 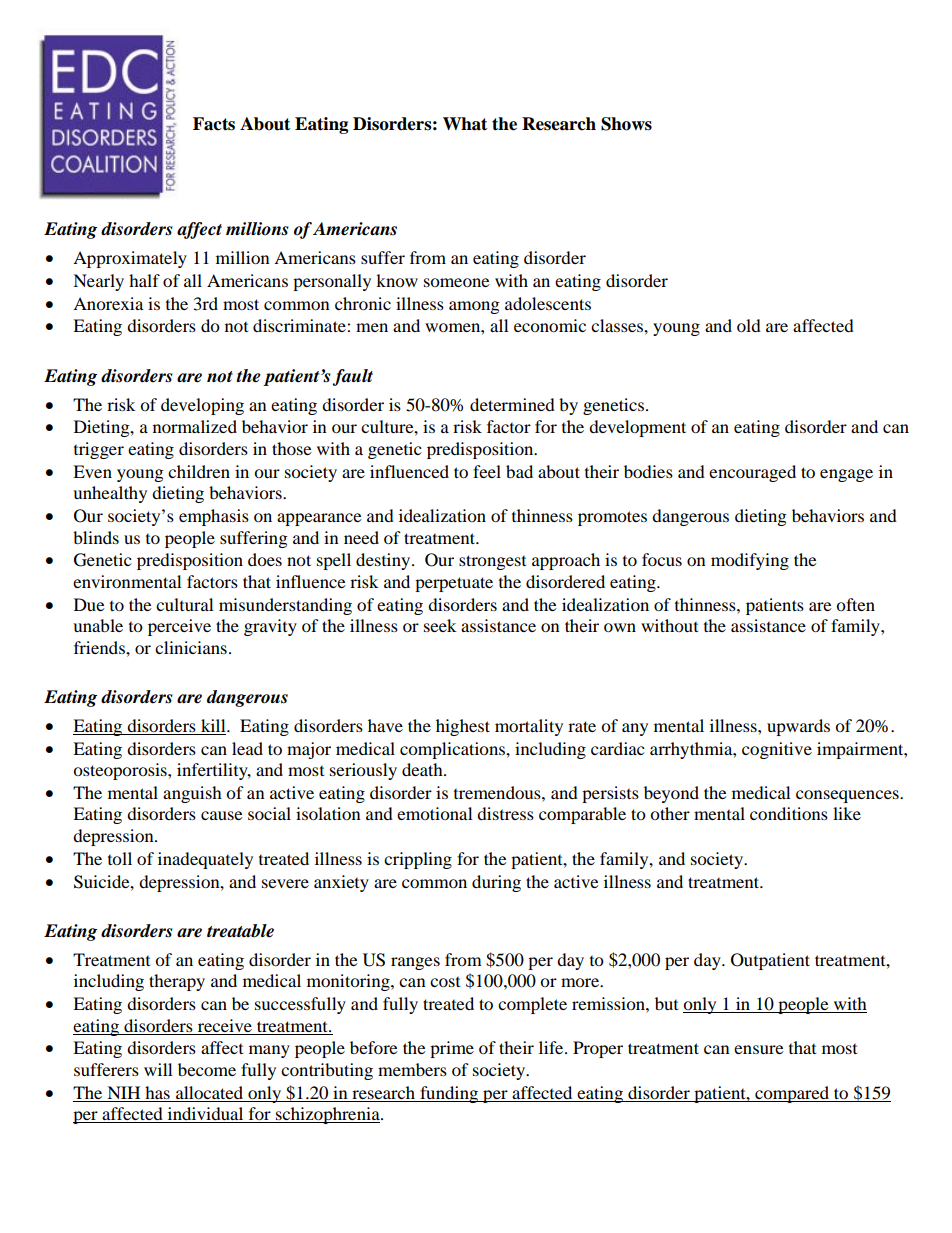 What do you see at coordinates (798, 727) in the image?
I see `upwards` at bounding box center [798, 727].
